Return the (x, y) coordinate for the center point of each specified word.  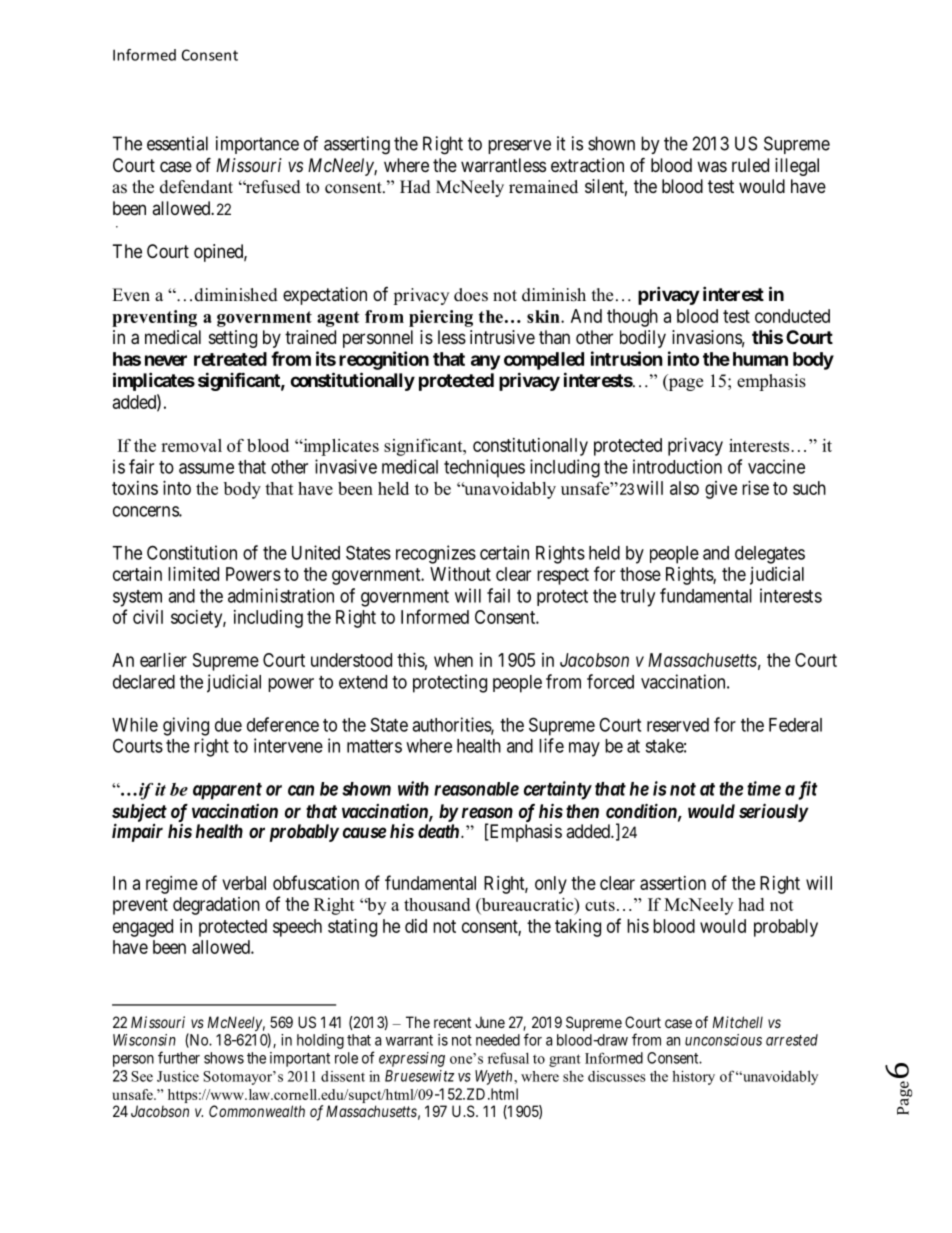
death (440, 831)
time (764, 788)
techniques (484, 468)
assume (206, 468)
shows (224, 1058)
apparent (227, 791)
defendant (196, 187)
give (721, 490)
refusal (508, 1058)
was (712, 167)
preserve (519, 147)
